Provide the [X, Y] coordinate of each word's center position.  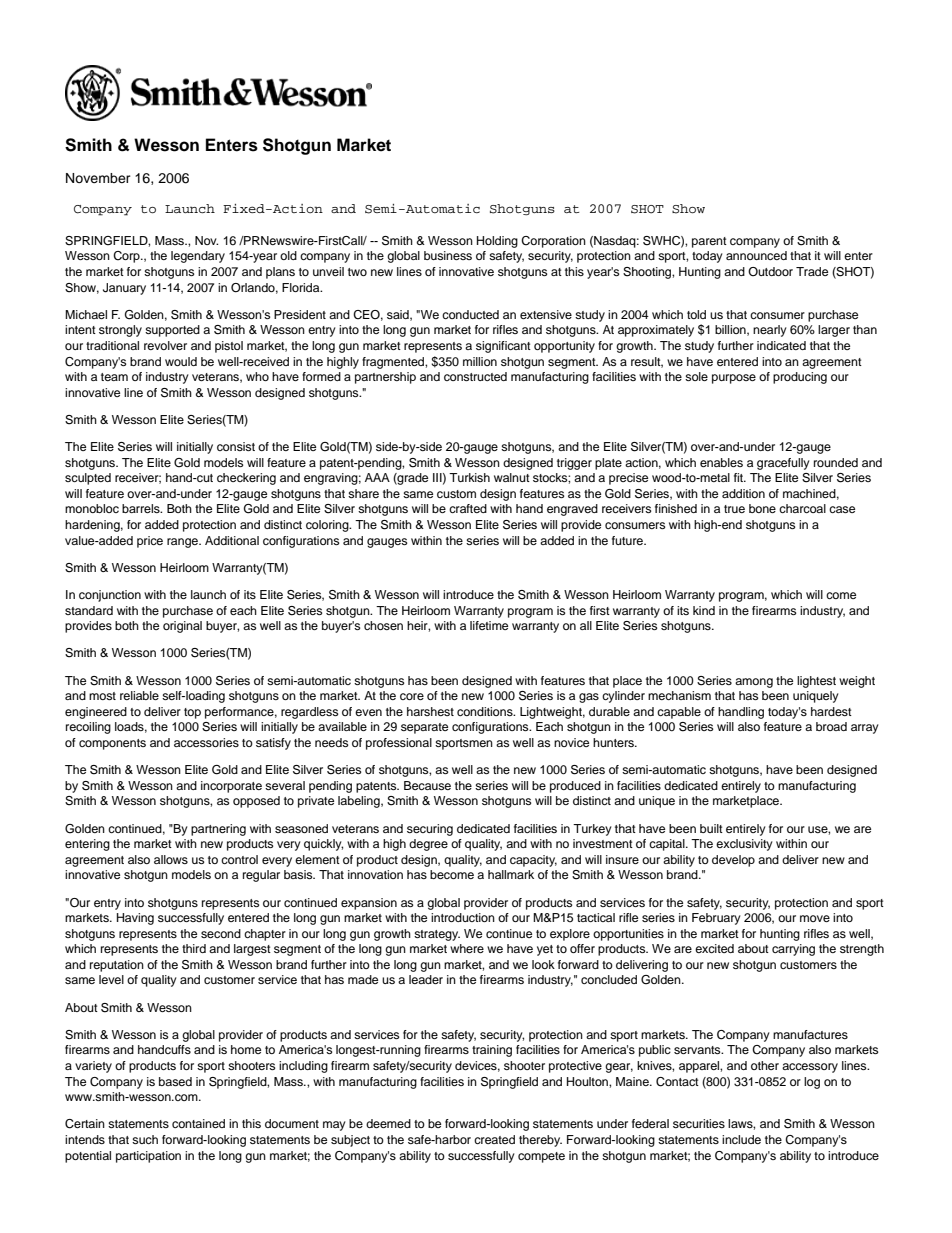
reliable [139, 695]
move [815, 918]
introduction [463, 917]
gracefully [783, 464]
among [754, 683]
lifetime [489, 625]
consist [236, 446]
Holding [497, 242]
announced [756, 255]
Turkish [469, 477]
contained [198, 1123]
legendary [198, 257]
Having [135, 919]
